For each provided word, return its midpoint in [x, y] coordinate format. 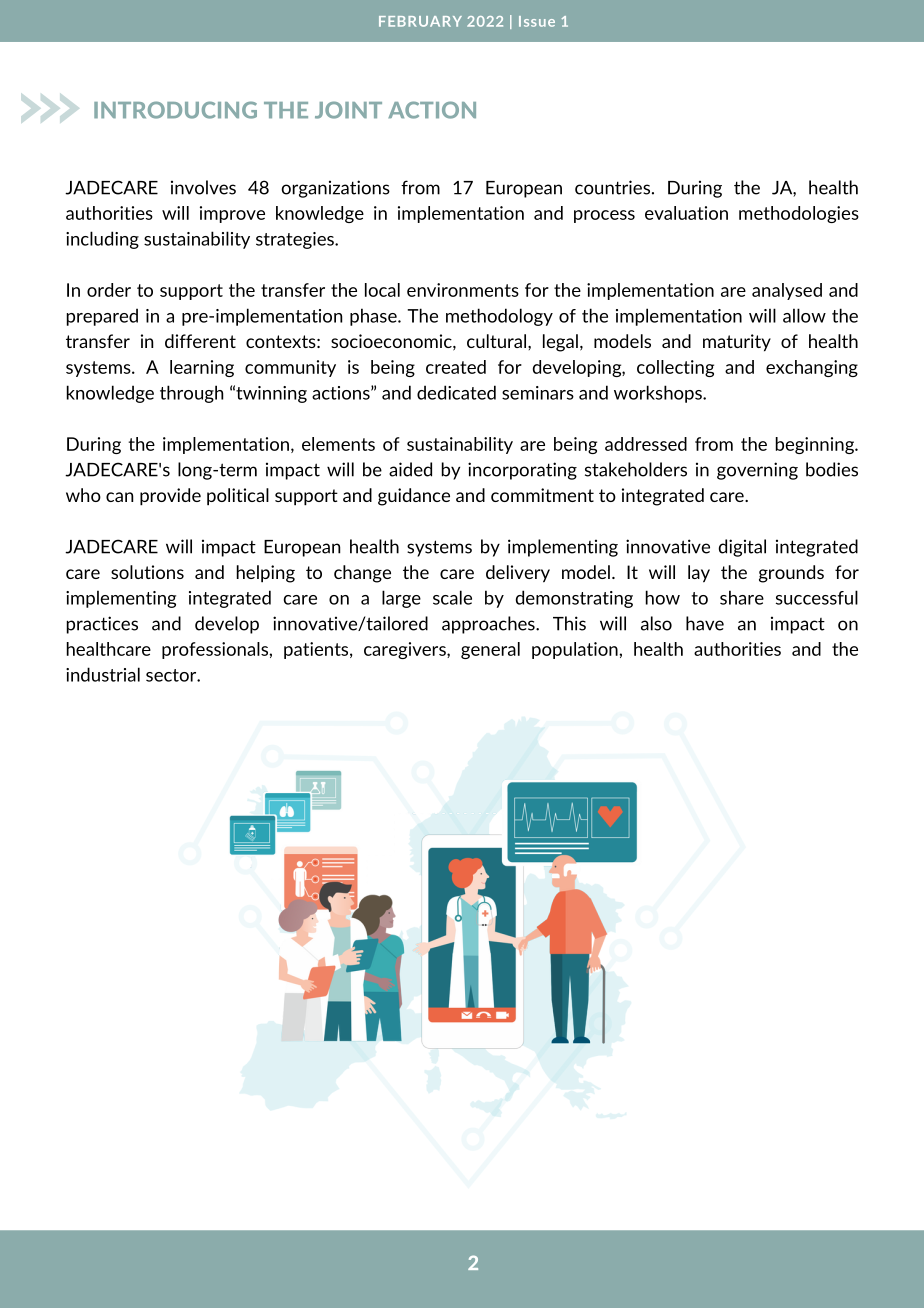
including [102, 240]
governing [757, 471]
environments [463, 290]
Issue [537, 21]
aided [410, 469]
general [490, 650]
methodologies [799, 214]
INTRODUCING [175, 110]
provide [170, 497]
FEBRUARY [420, 21]
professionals [216, 650]
